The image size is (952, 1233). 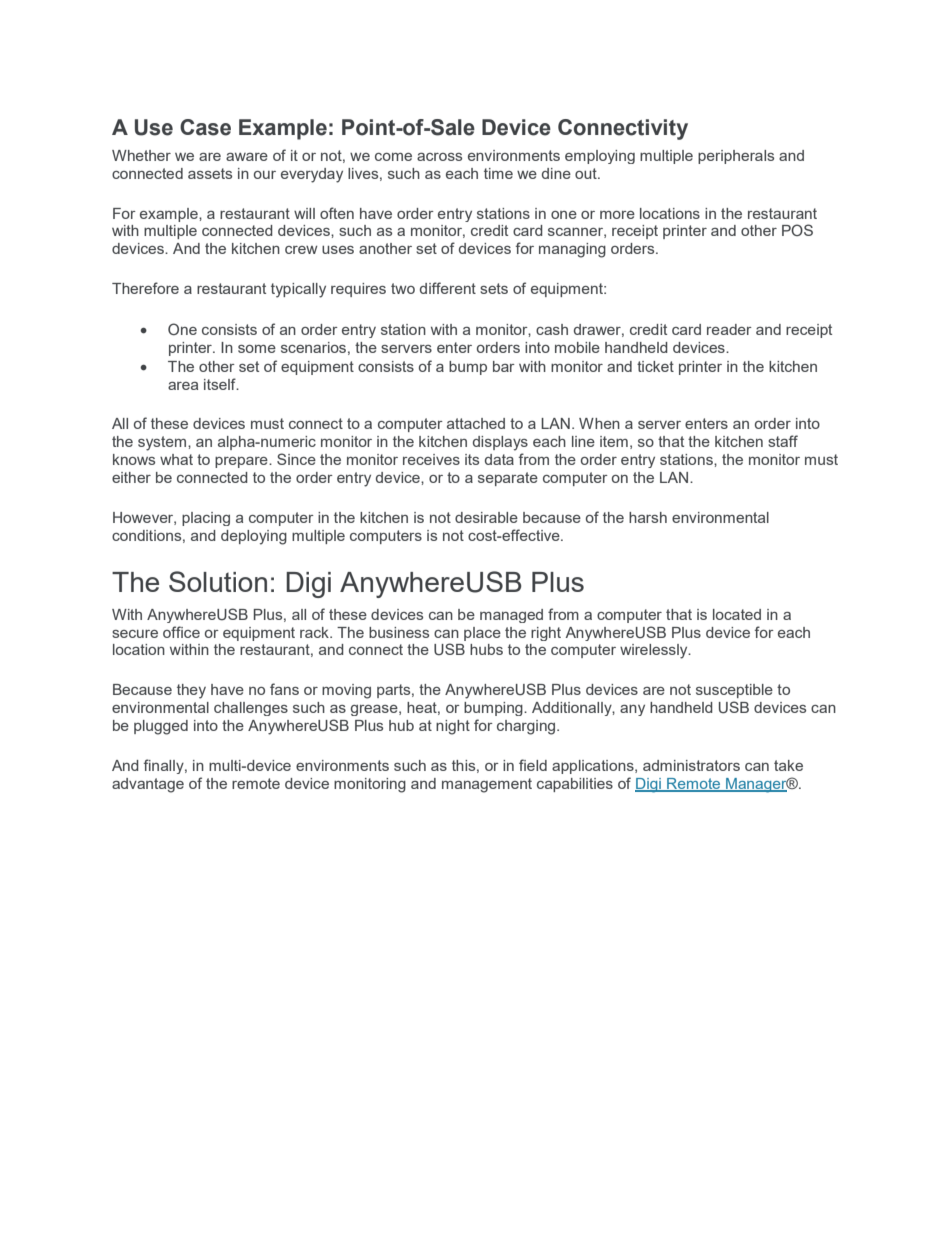 I want to click on management, so click(x=487, y=785).
